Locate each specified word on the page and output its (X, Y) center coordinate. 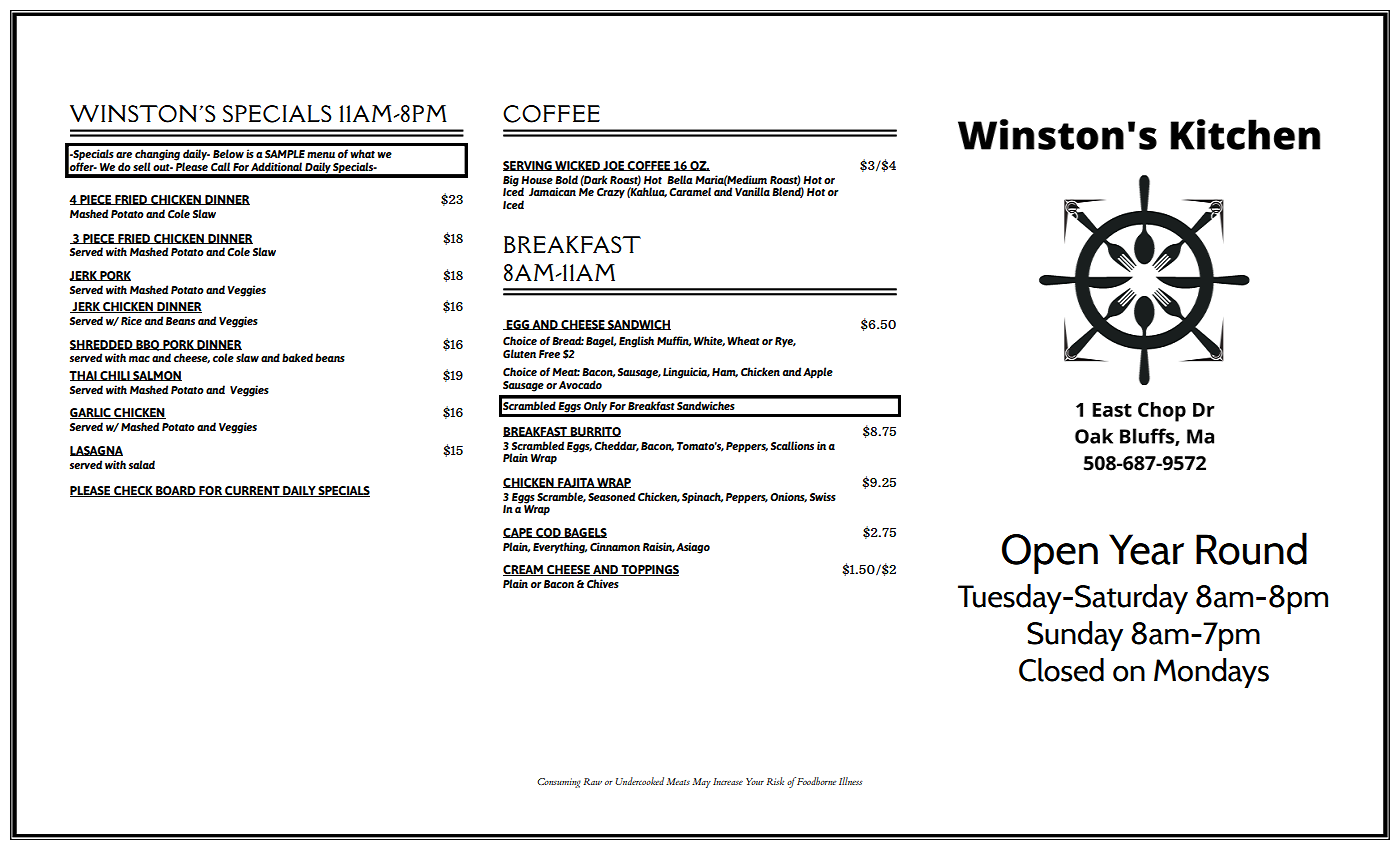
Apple (818, 373)
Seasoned (611, 496)
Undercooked (640, 781)
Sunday (1075, 636)
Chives (603, 583)
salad (142, 464)
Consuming (559, 783)
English (636, 342)
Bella (680, 179)
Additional (276, 166)
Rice (131, 320)
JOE (614, 166)
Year (1146, 549)
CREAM (524, 570)
